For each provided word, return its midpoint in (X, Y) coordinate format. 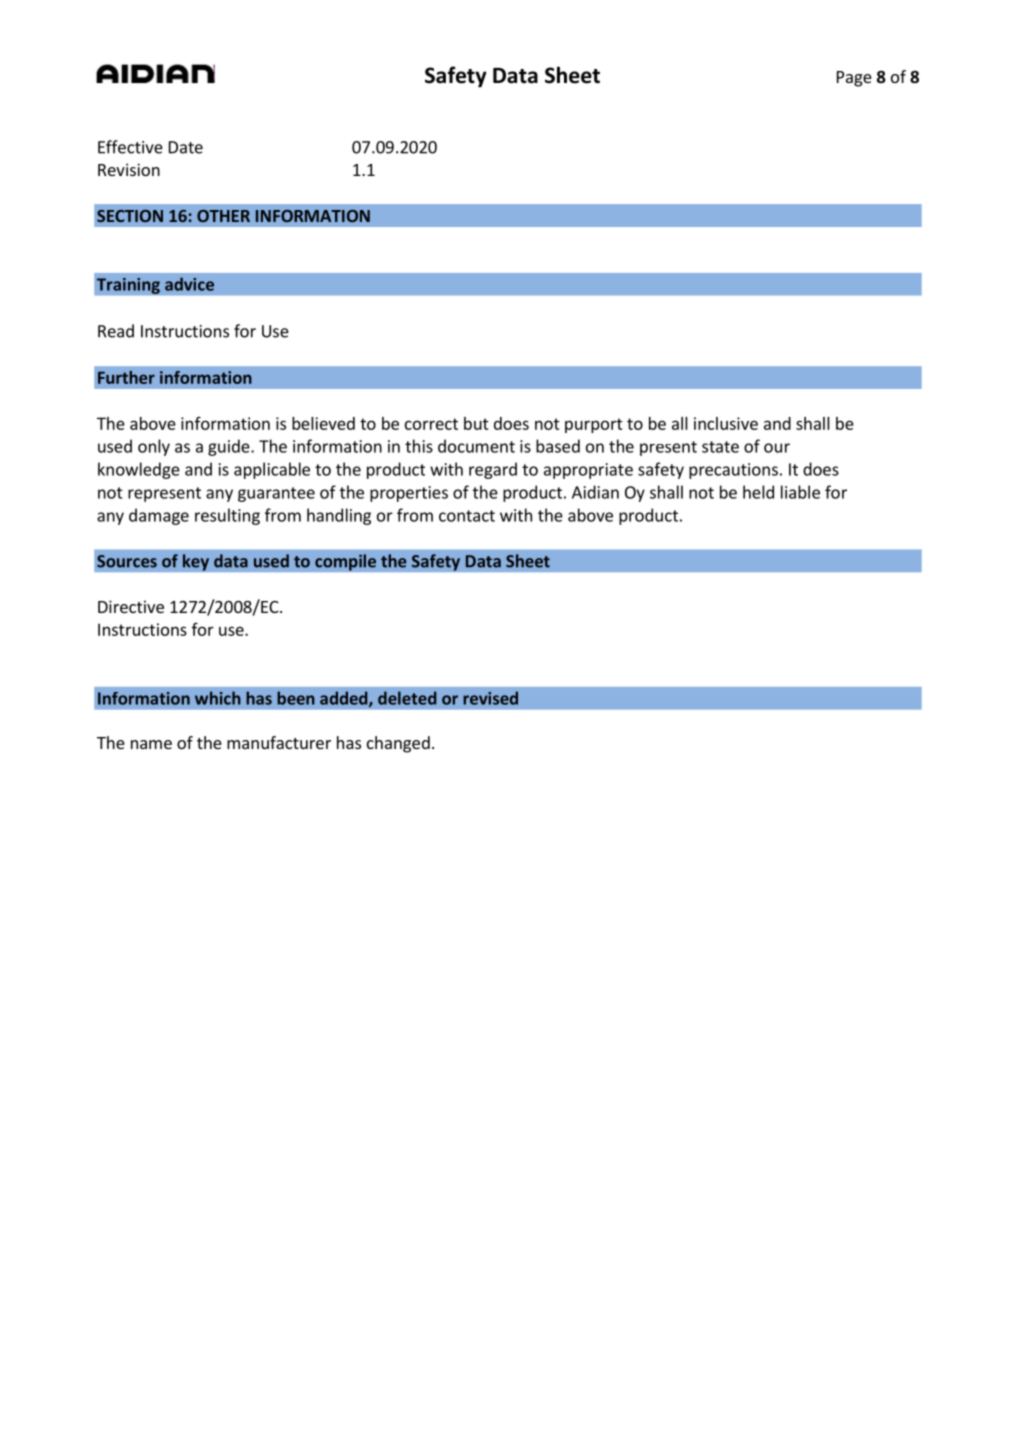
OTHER (223, 216)
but (476, 423)
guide (230, 447)
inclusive (726, 423)
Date (186, 147)
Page (854, 79)
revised (490, 698)
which (218, 698)
